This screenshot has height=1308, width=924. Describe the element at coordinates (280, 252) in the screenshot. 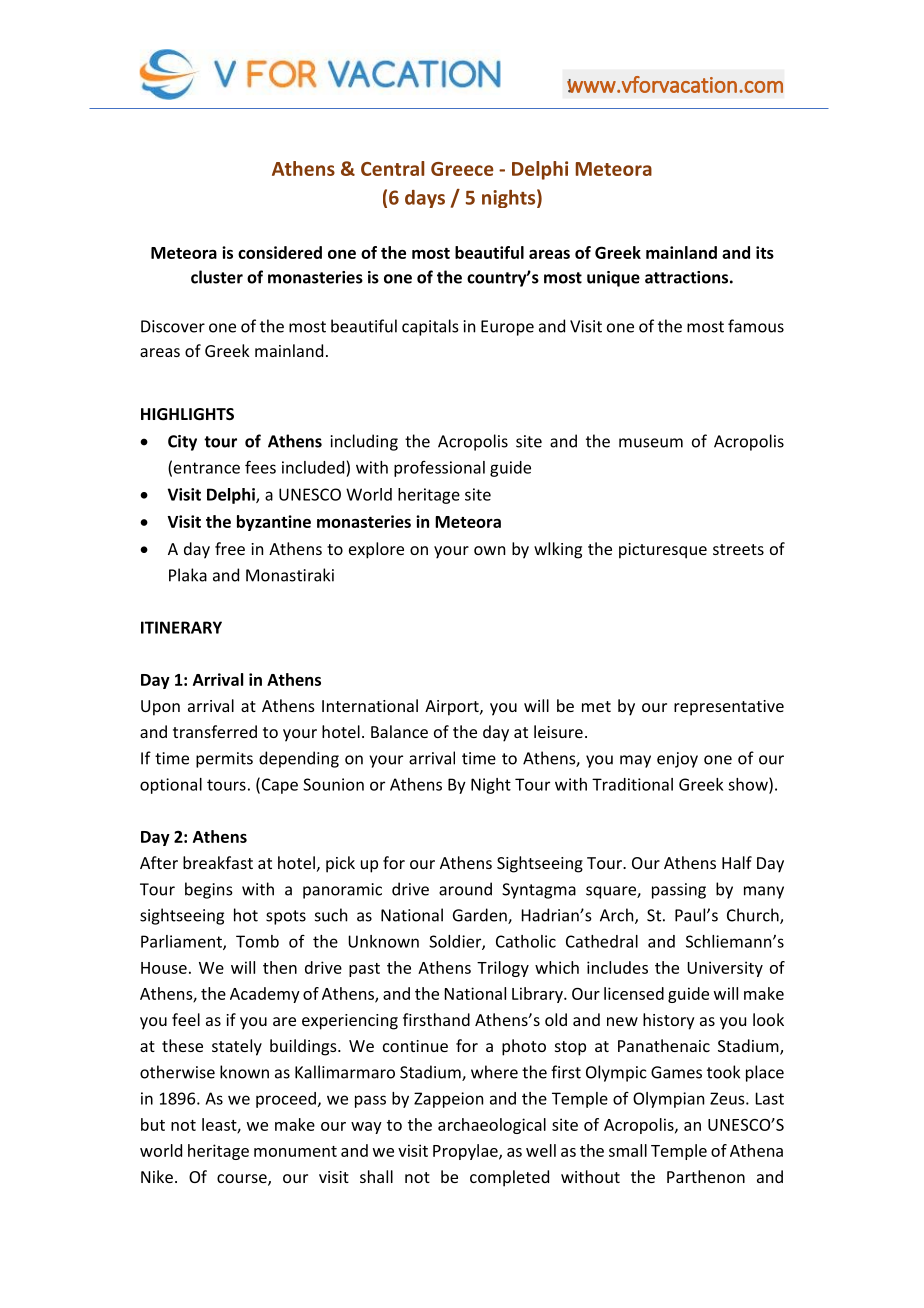

I see `considered` at that location.
